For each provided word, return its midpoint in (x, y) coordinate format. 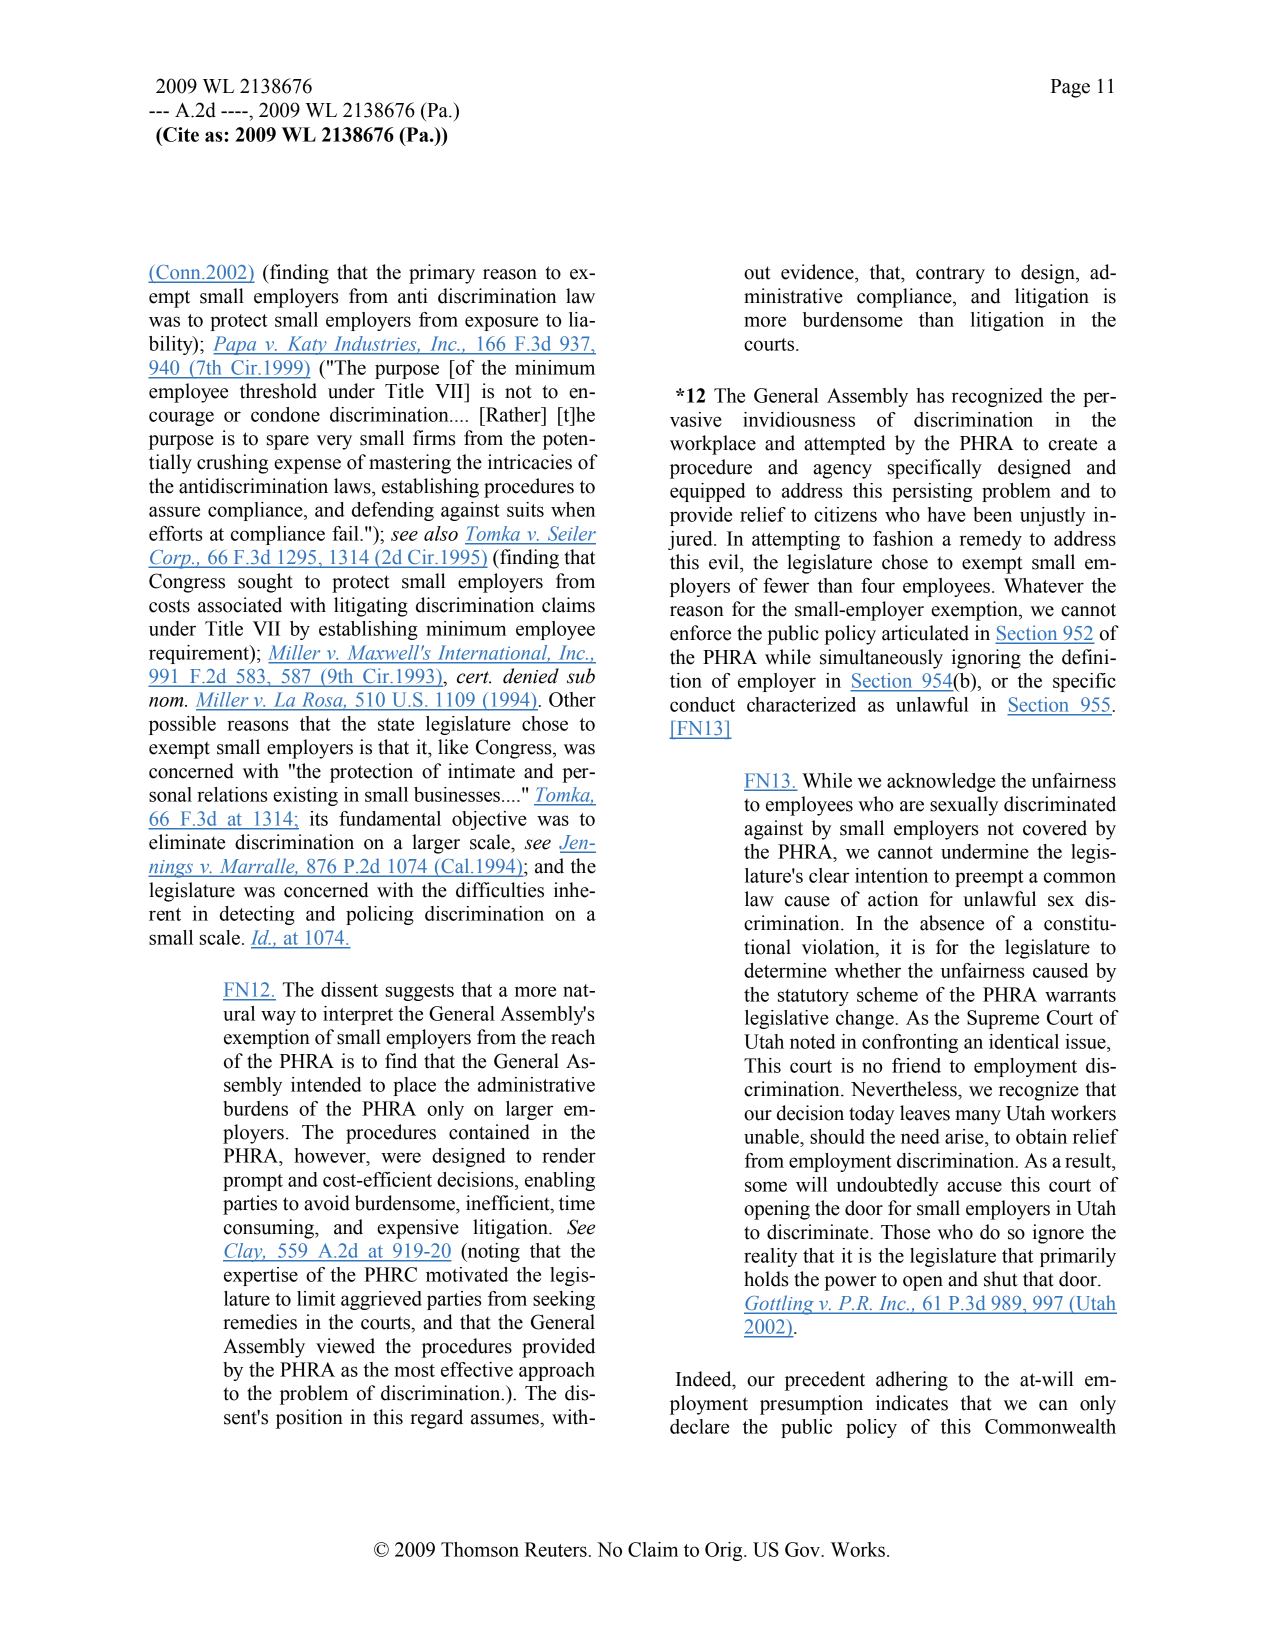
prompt (253, 1182)
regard (436, 1419)
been (992, 514)
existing (305, 796)
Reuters (556, 1549)
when (573, 509)
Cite (180, 134)
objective (489, 820)
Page (1070, 88)
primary (442, 274)
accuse (974, 1186)
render (569, 1155)
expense (307, 466)
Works (858, 1549)
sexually (964, 806)
